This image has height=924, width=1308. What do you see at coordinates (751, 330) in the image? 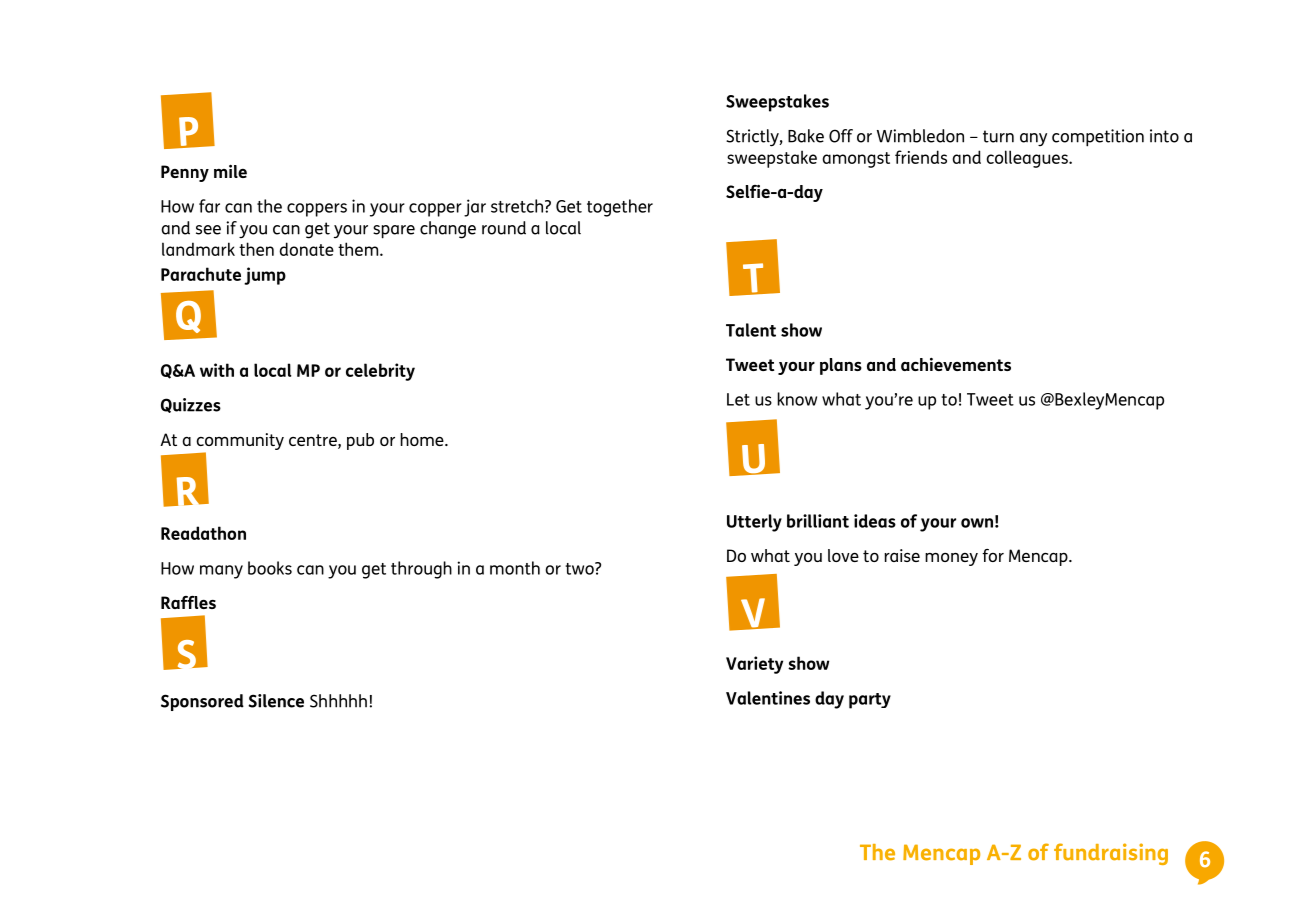
I see `Talent` at bounding box center [751, 330].
